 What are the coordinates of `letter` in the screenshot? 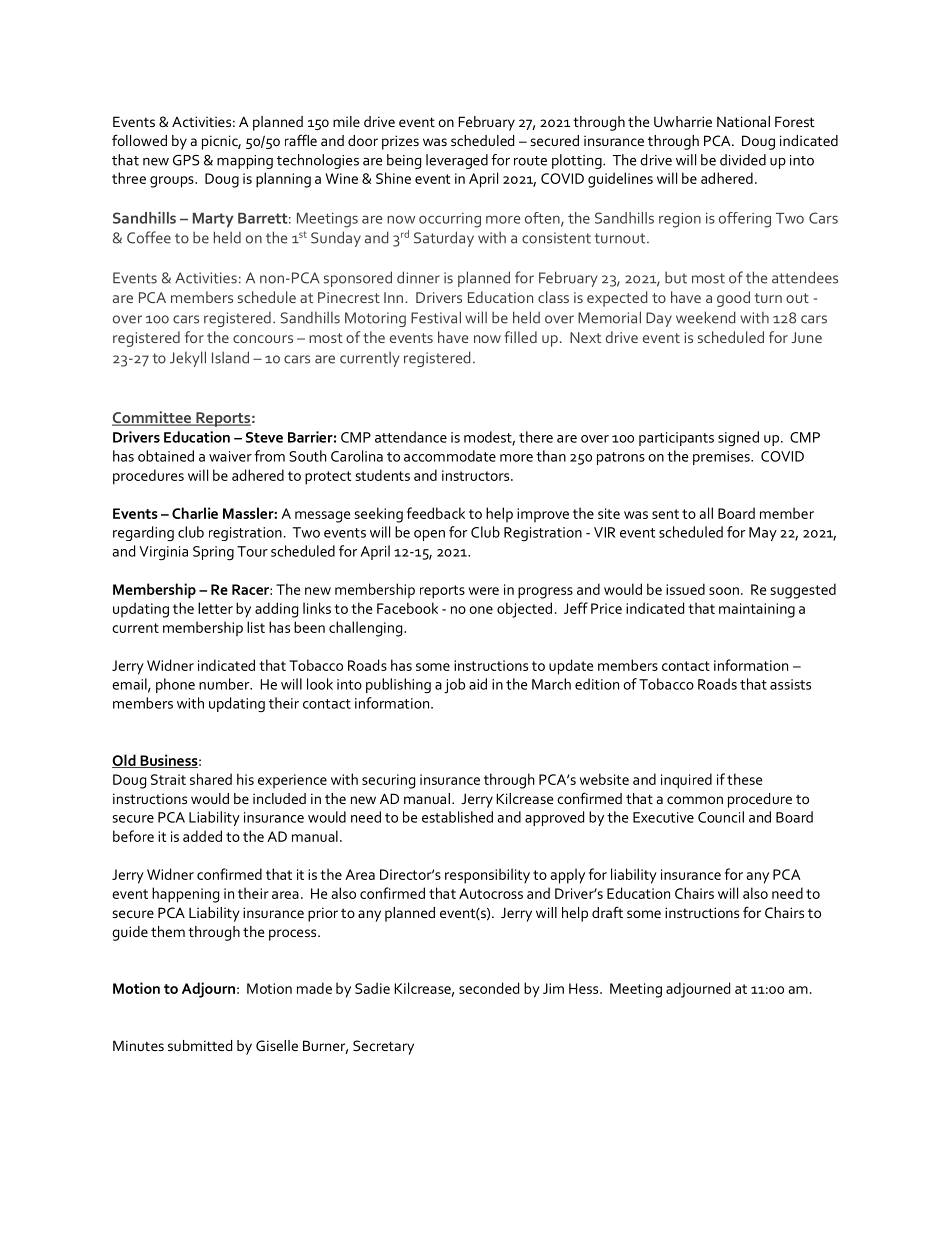 It's located at (215, 608).
